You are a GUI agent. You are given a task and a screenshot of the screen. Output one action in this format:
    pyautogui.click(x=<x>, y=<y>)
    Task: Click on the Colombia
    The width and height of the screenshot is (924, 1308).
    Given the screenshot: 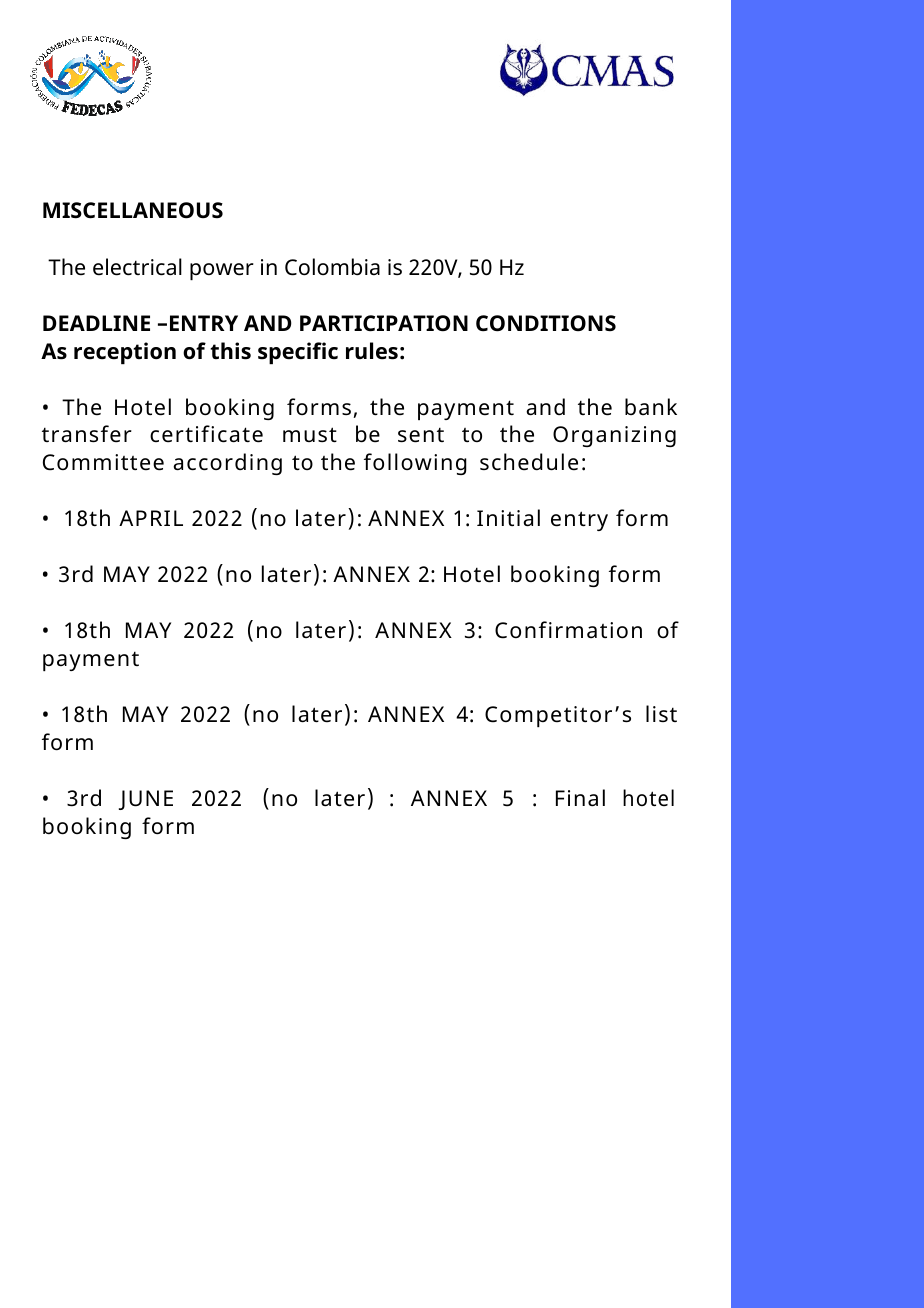 What is the action you would take?
    pyautogui.click(x=332, y=267)
